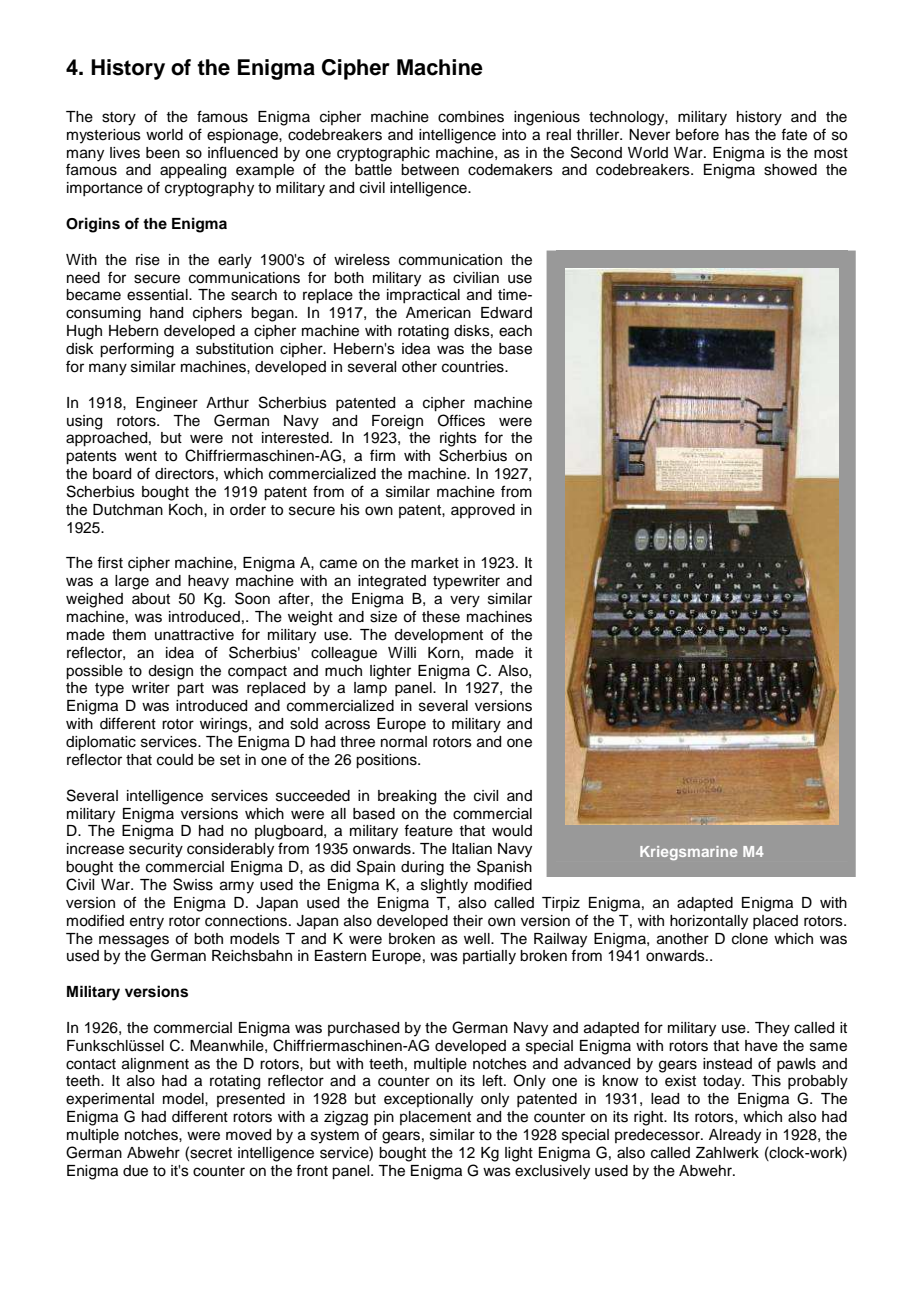  I want to click on unattractive, so click(194, 635).
